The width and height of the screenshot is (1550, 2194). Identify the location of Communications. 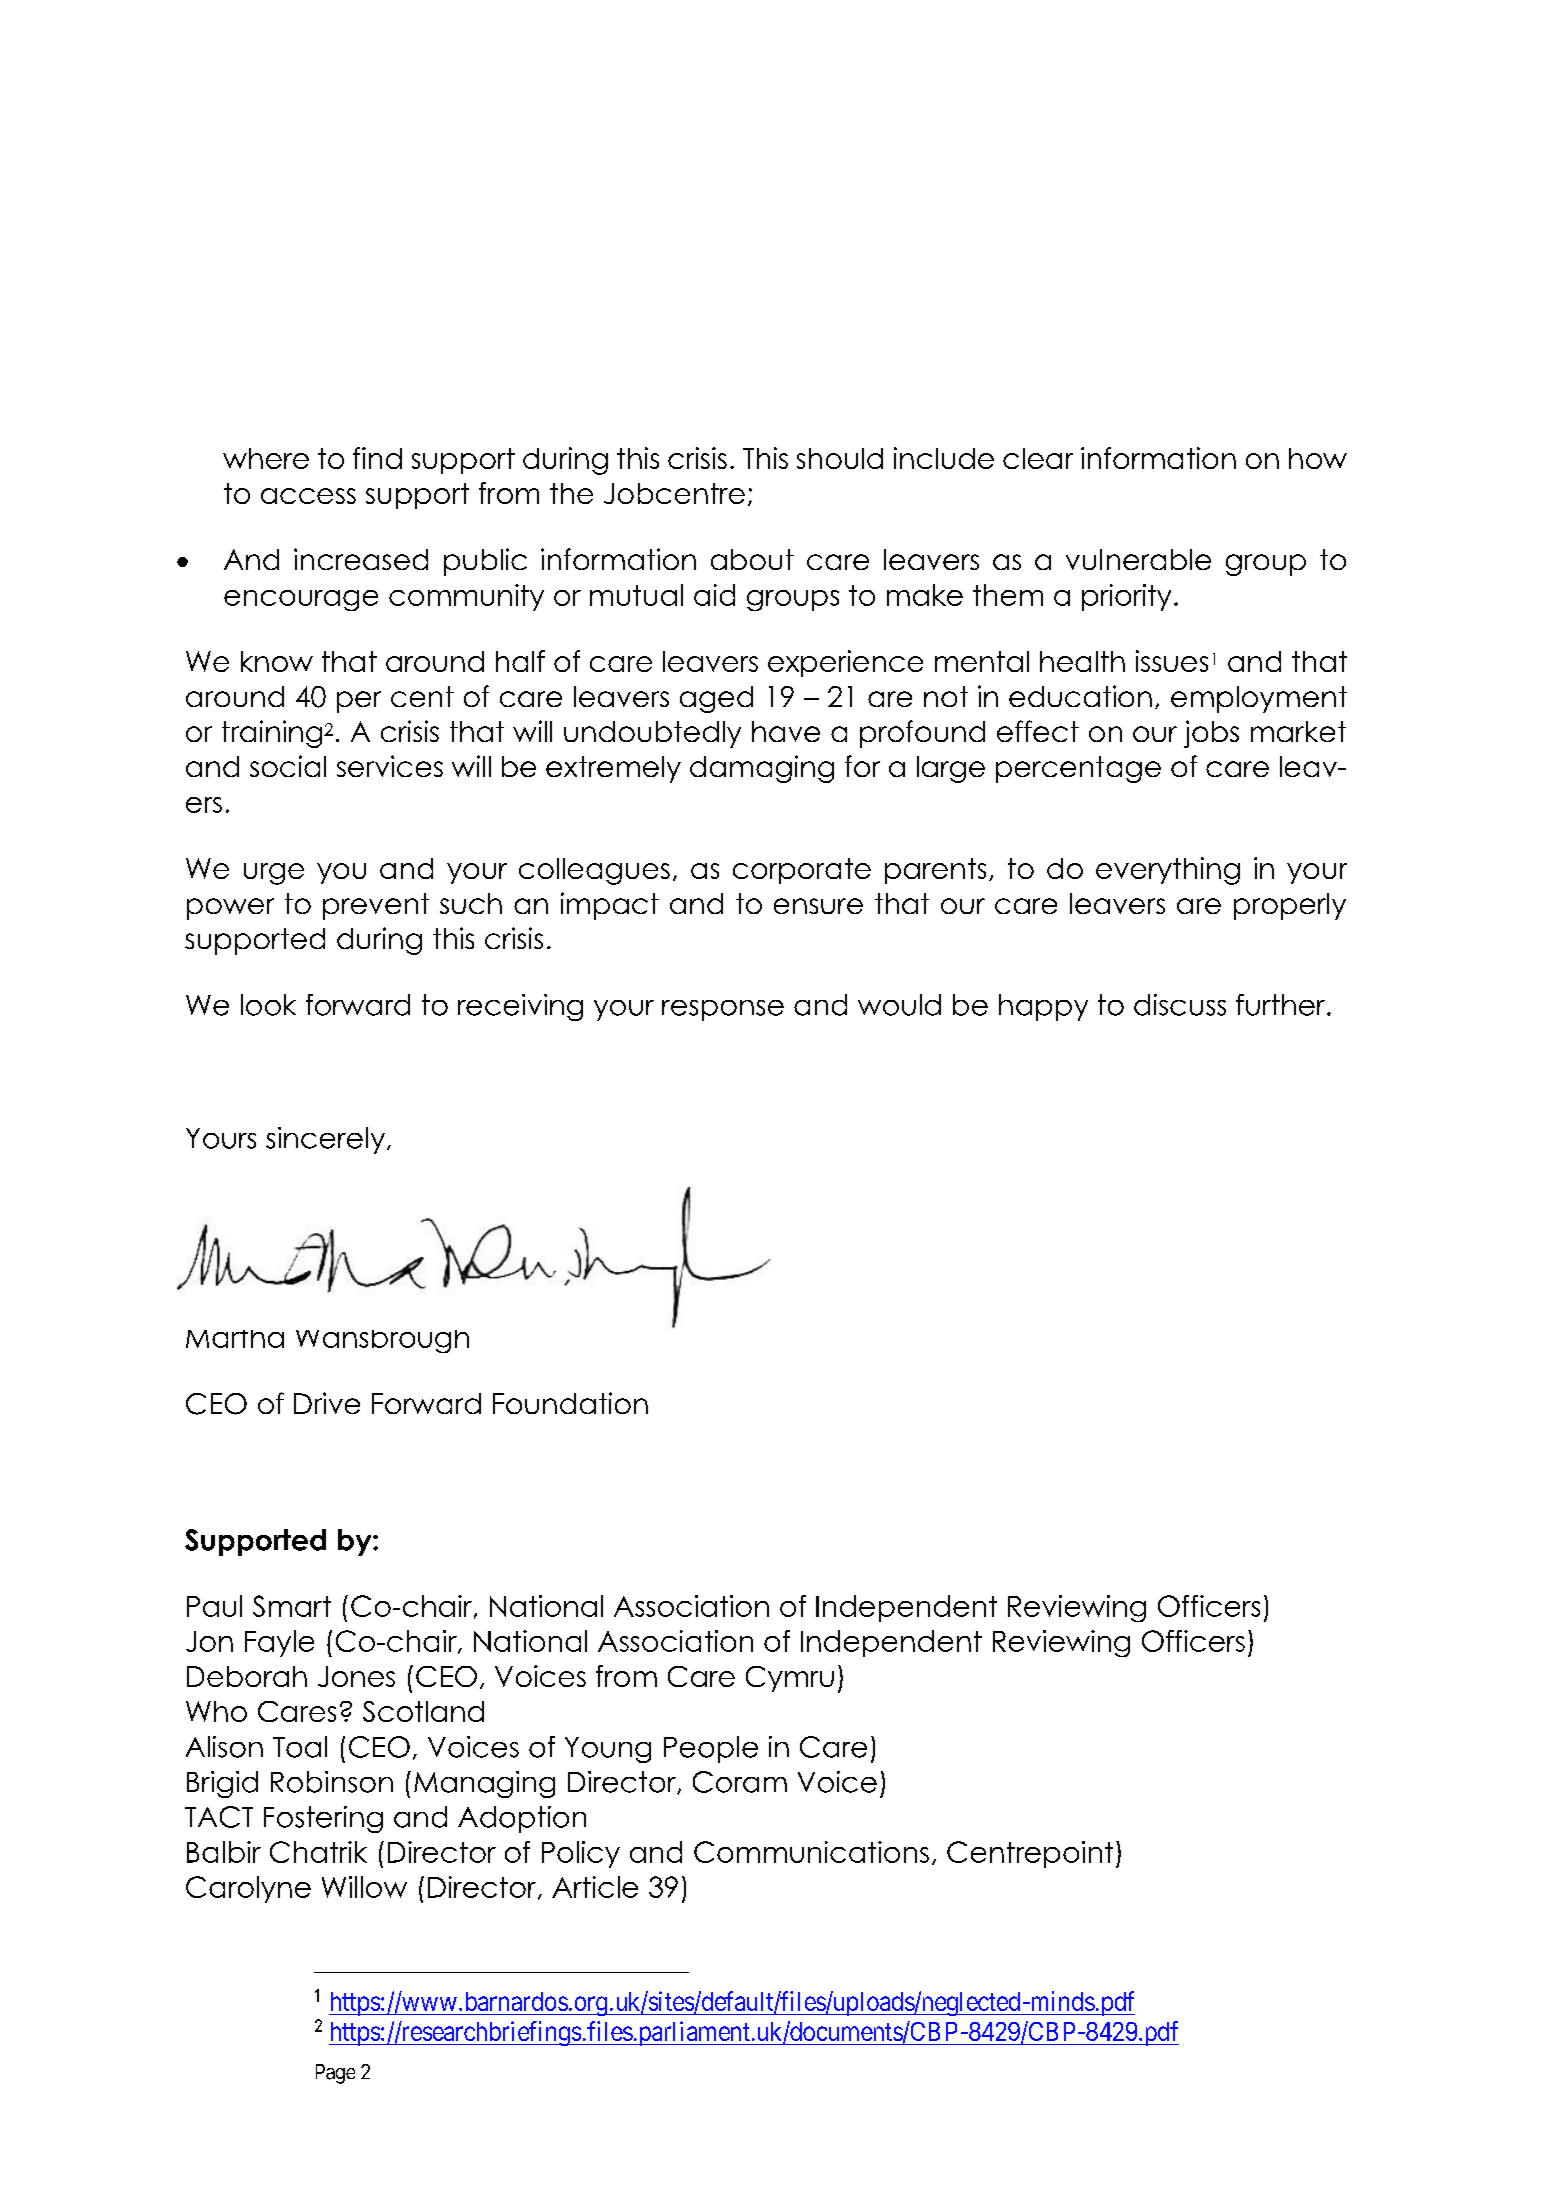
(811, 1852).
